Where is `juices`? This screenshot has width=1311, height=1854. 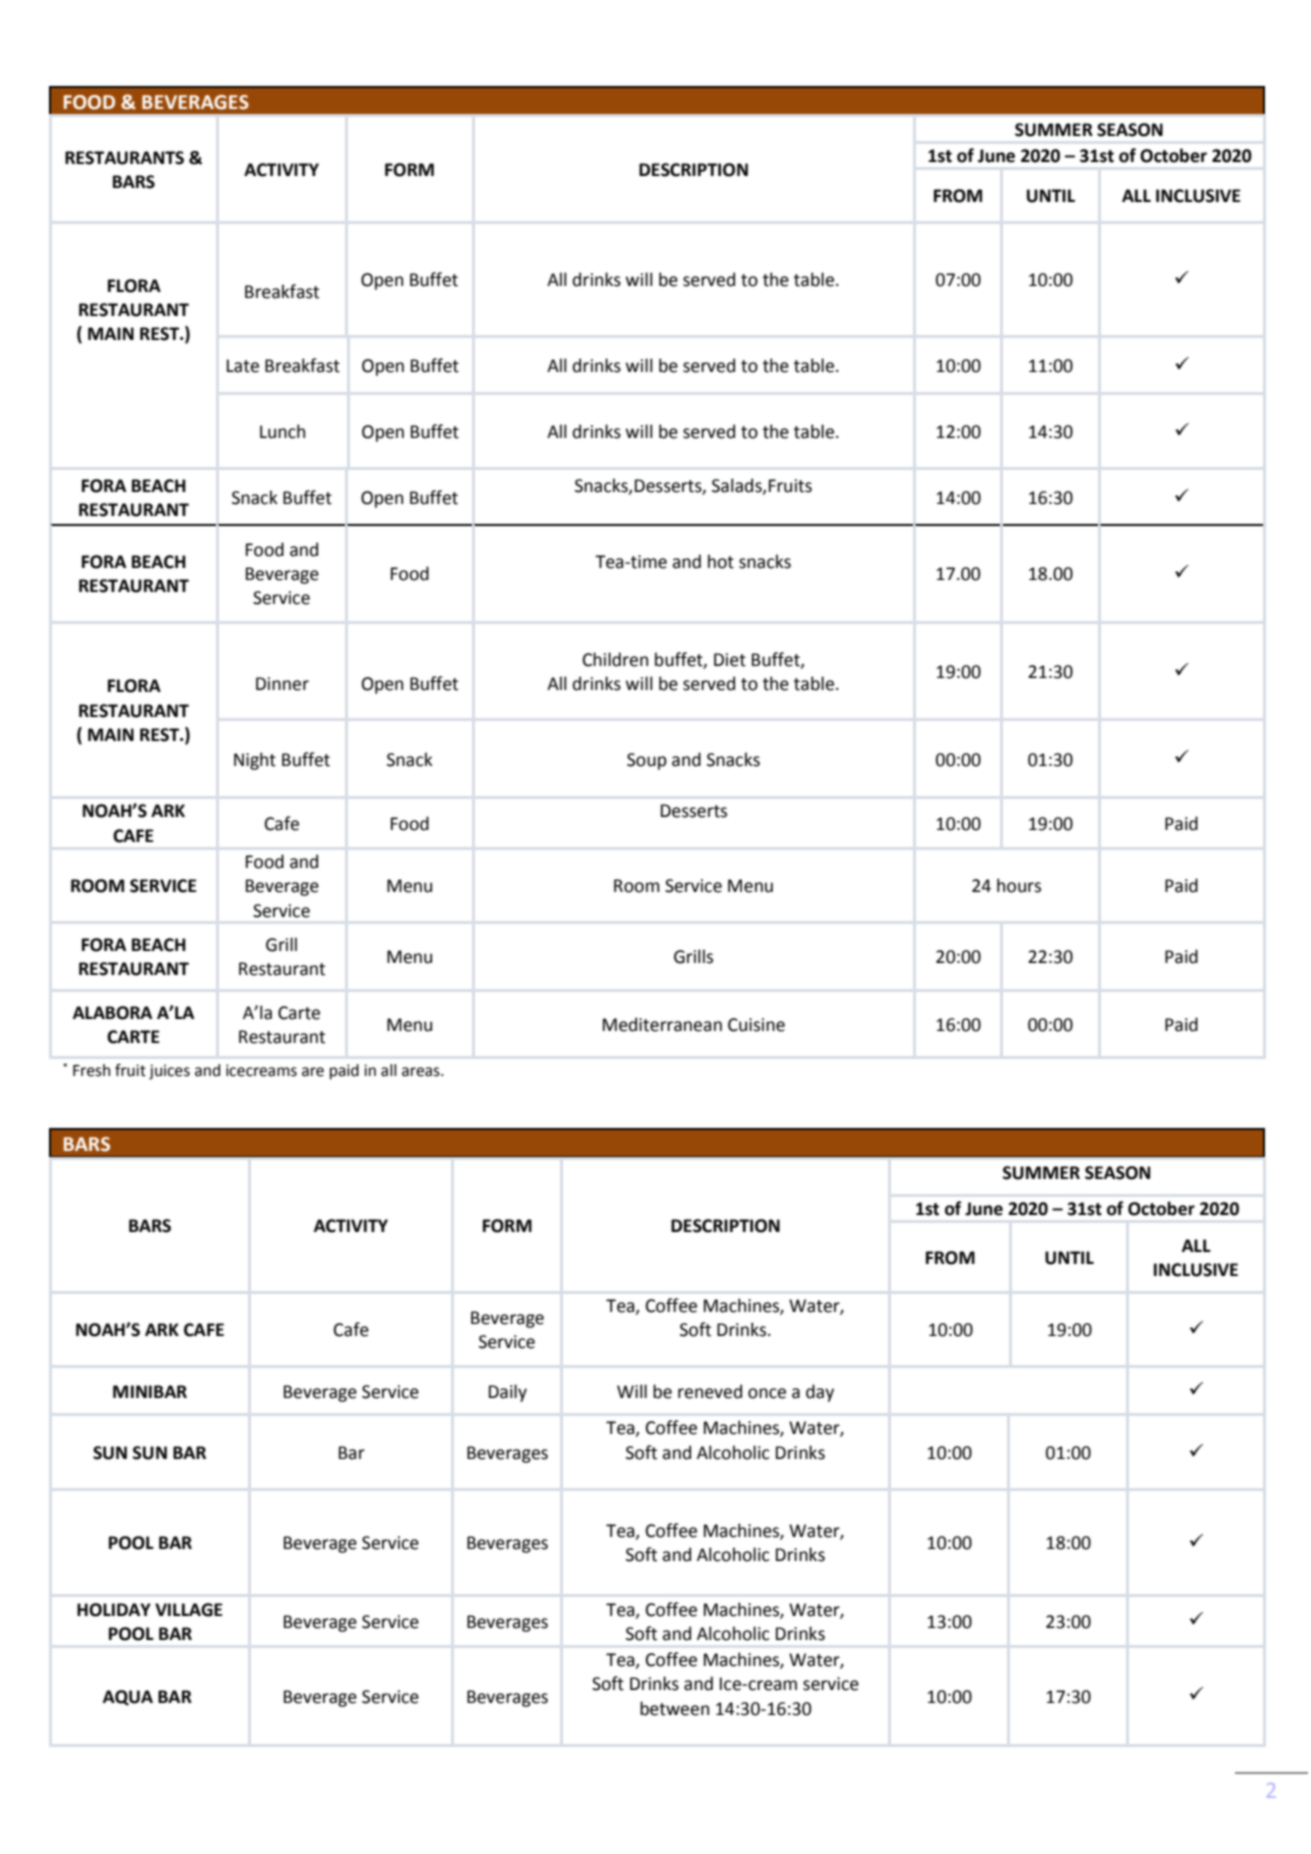 juices is located at coordinates (169, 1072).
